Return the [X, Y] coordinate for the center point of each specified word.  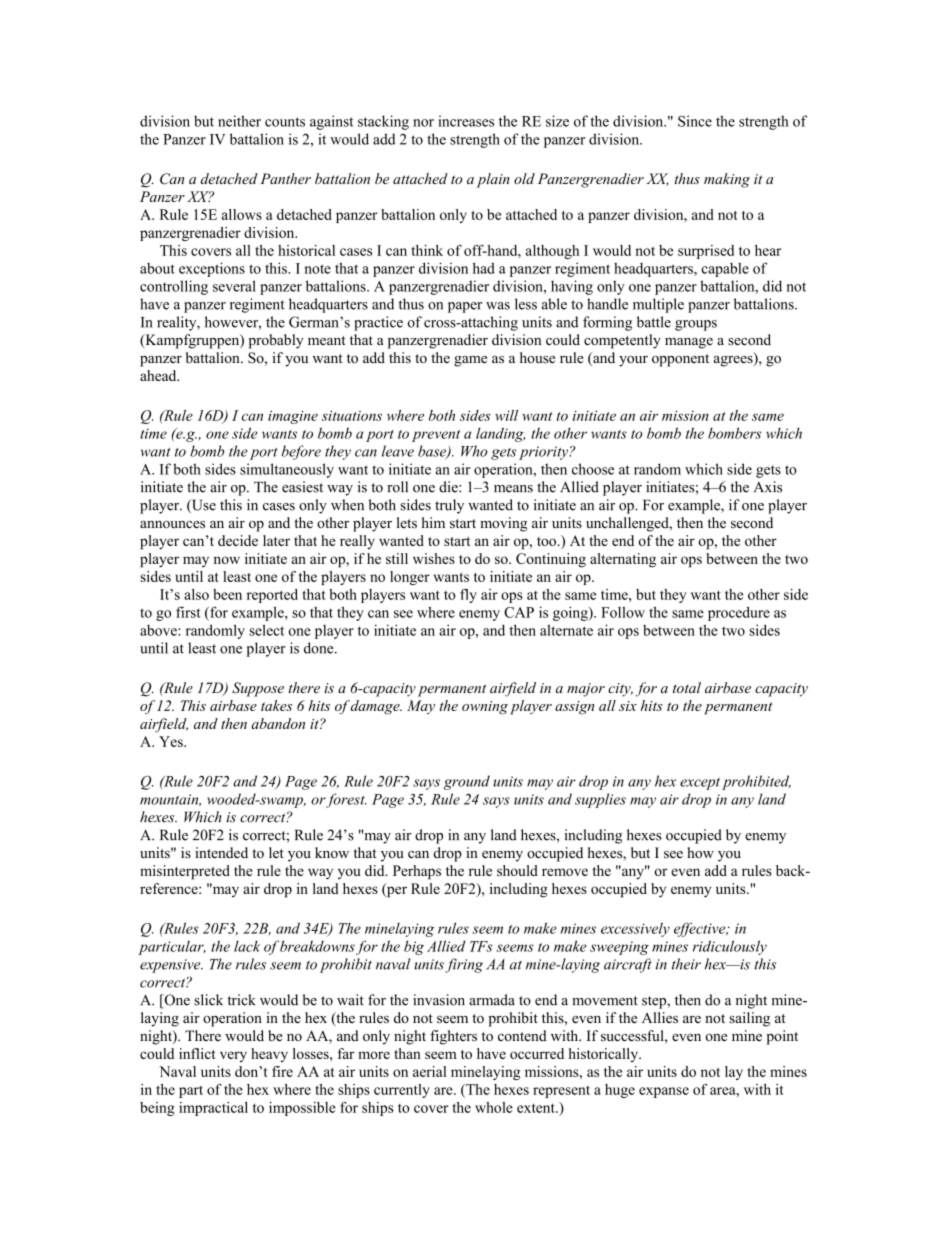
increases [466, 121]
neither [239, 121]
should [517, 870]
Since [695, 121]
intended [221, 852]
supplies [600, 800]
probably [276, 341]
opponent [680, 360]
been [227, 594]
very [233, 1056]
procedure [739, 613]
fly [468, 596]
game [470, 361]
